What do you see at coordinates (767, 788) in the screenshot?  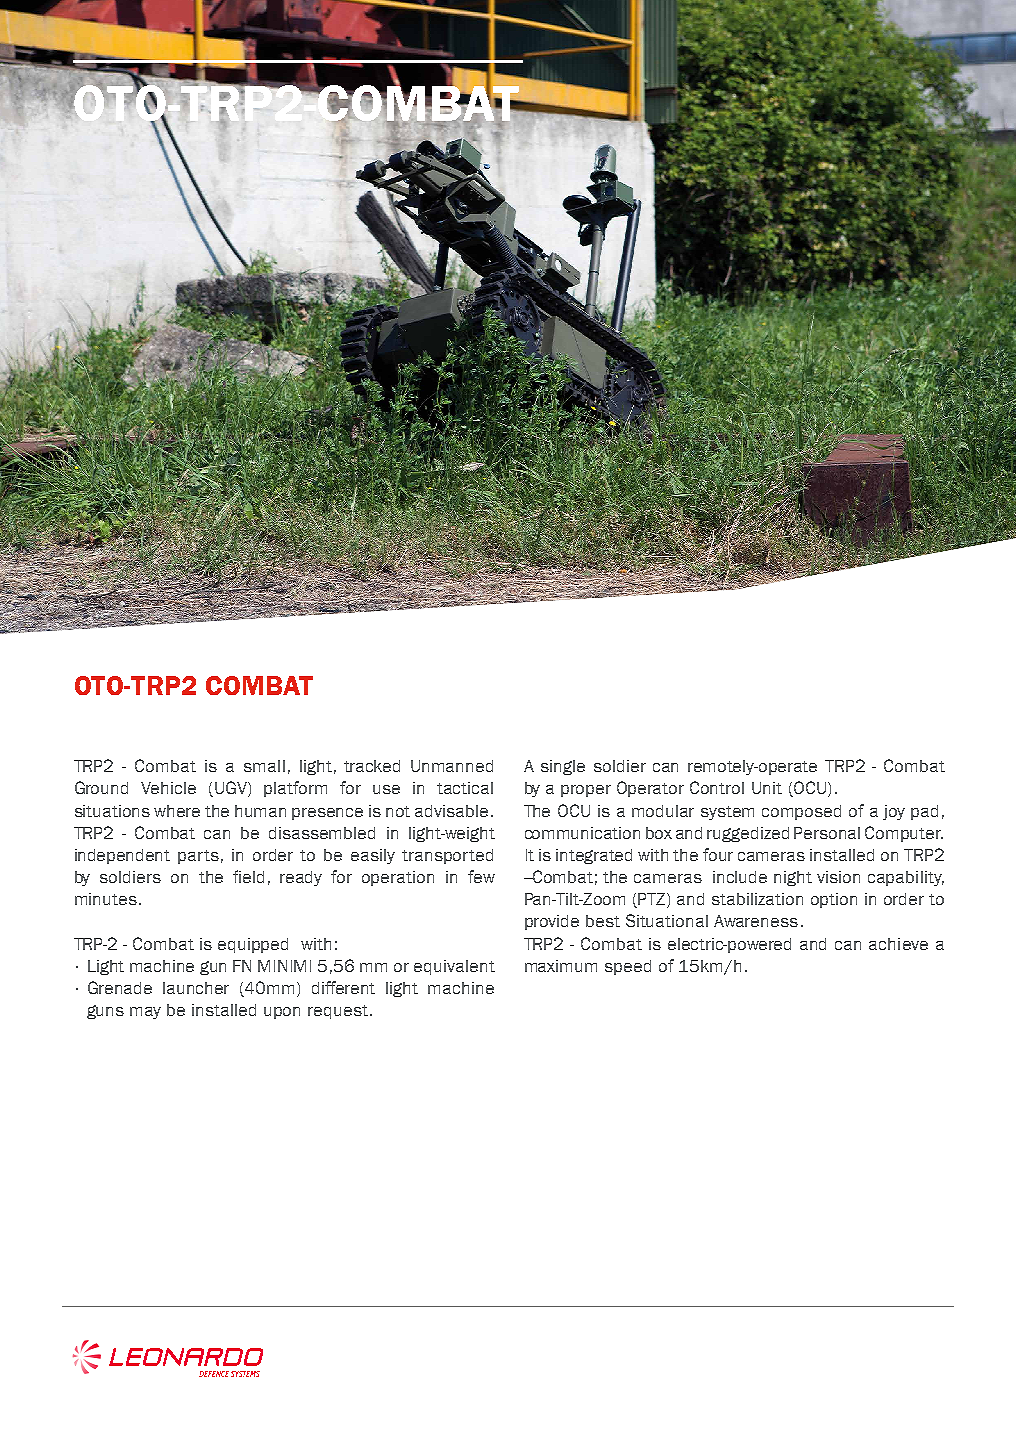 I see `Unit` at bounding box center [767, 788].
